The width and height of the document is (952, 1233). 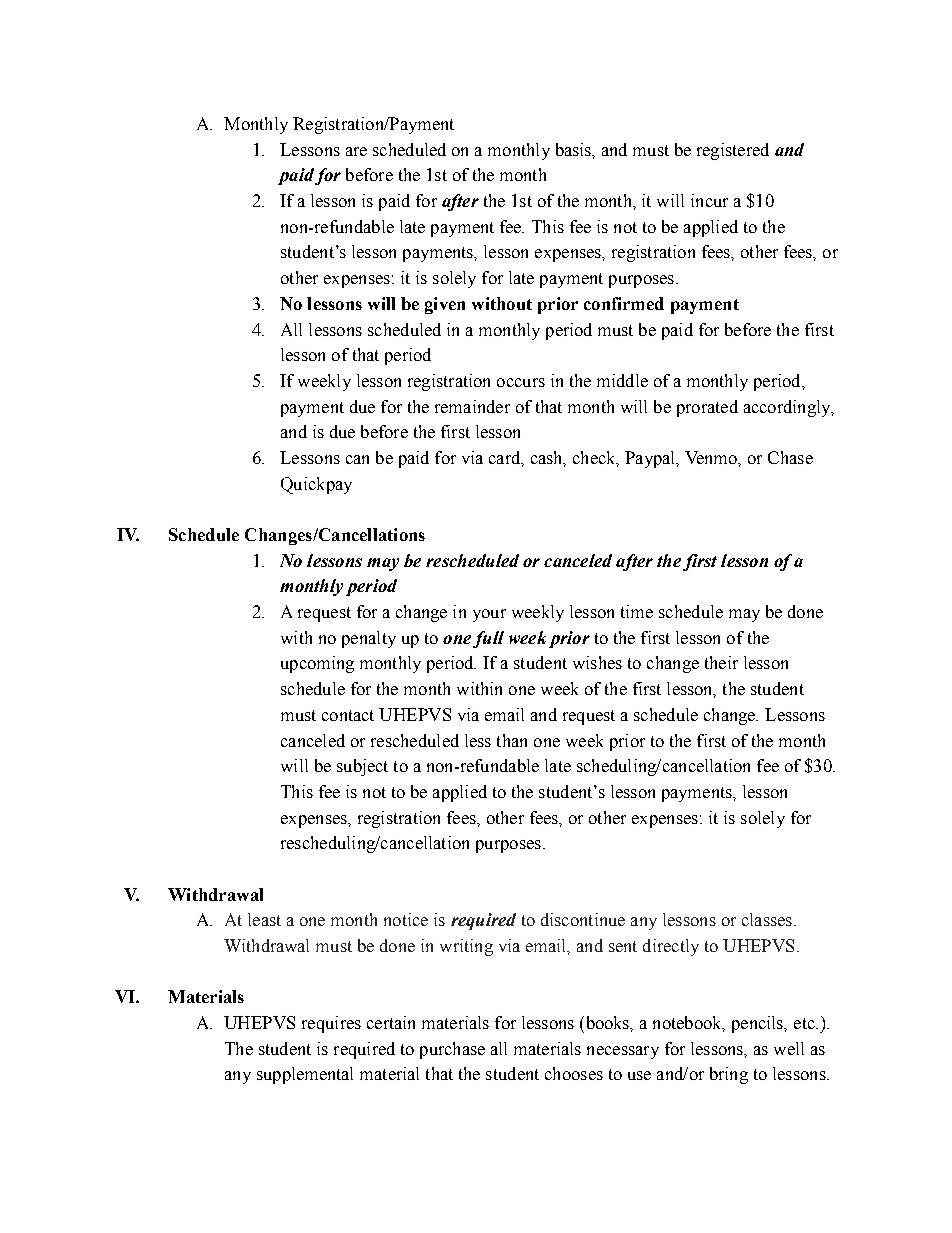 I want to click on pencils, so click(x=759, y=1024).
